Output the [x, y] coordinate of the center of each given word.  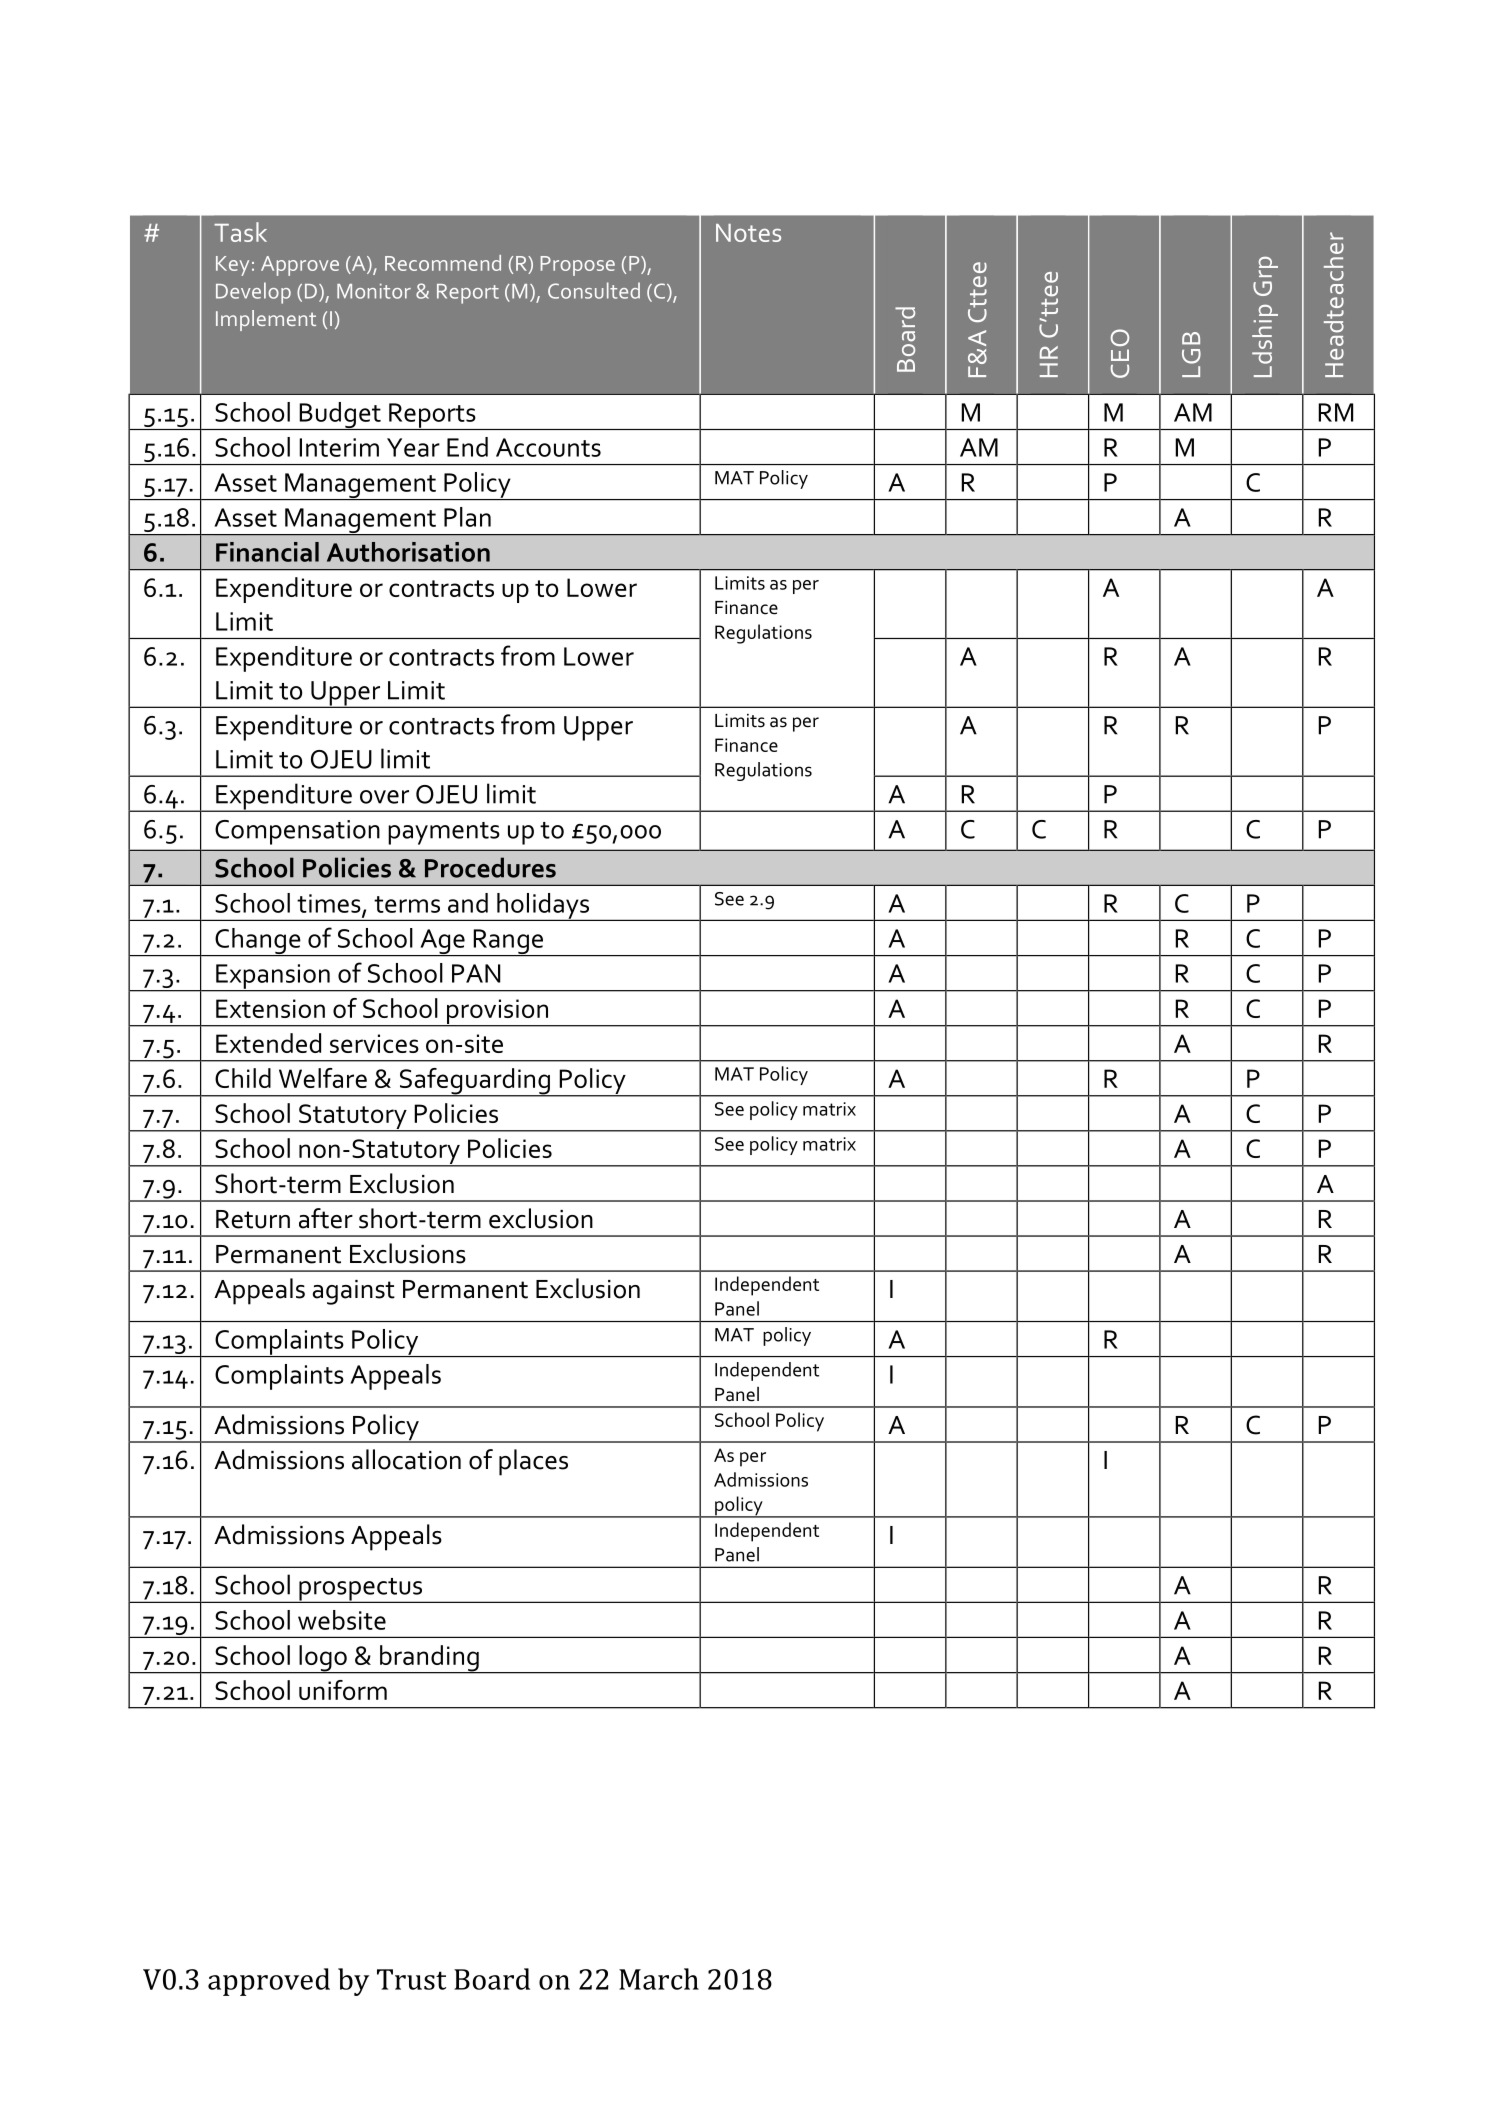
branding [429, 1659]
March [659, 1979]
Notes [748, 233]
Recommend [443, 263]
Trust [411, 1979]
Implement [266, 320]
